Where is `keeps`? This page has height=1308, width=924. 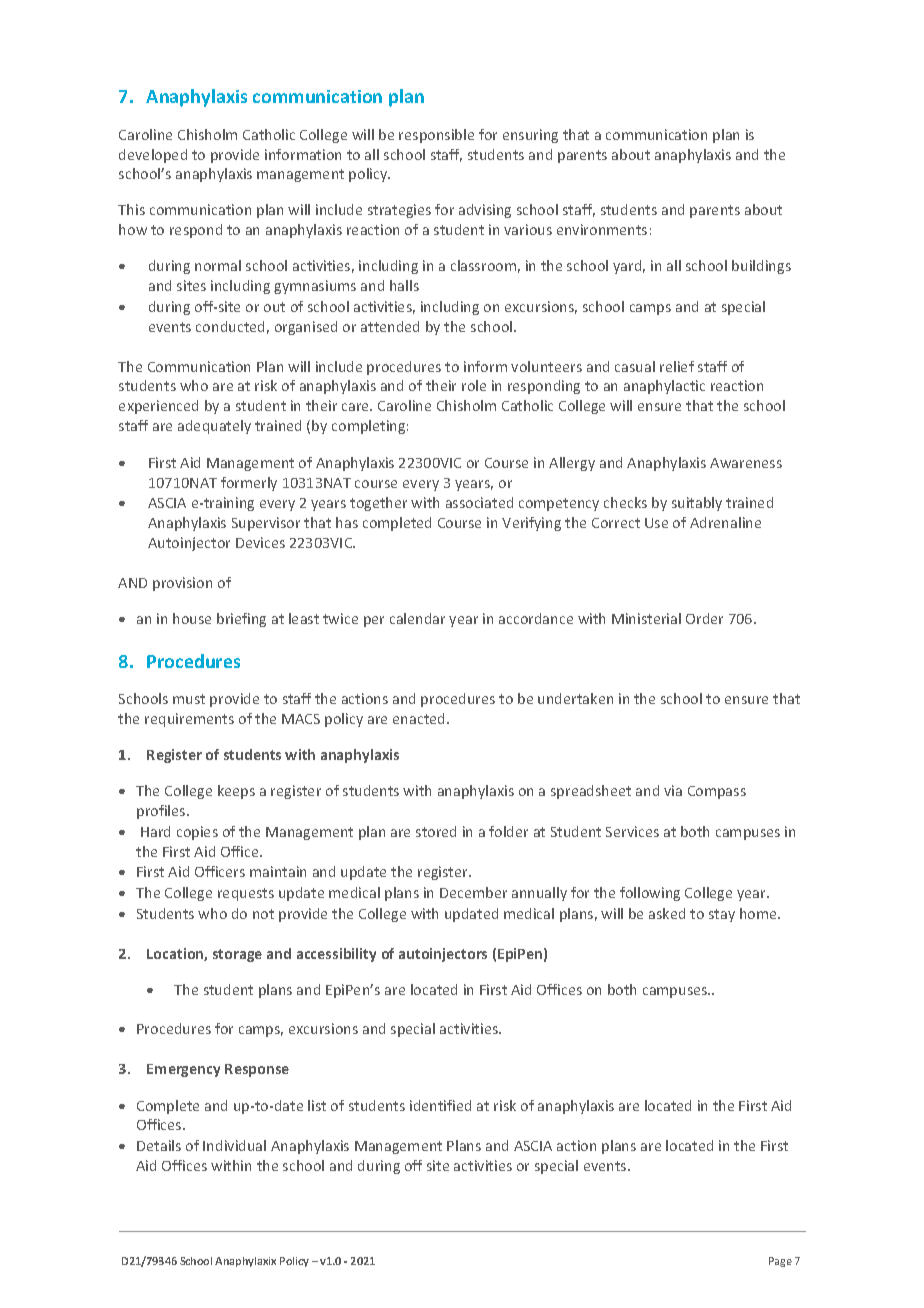 keeps is located at coordinates (236, 792).
